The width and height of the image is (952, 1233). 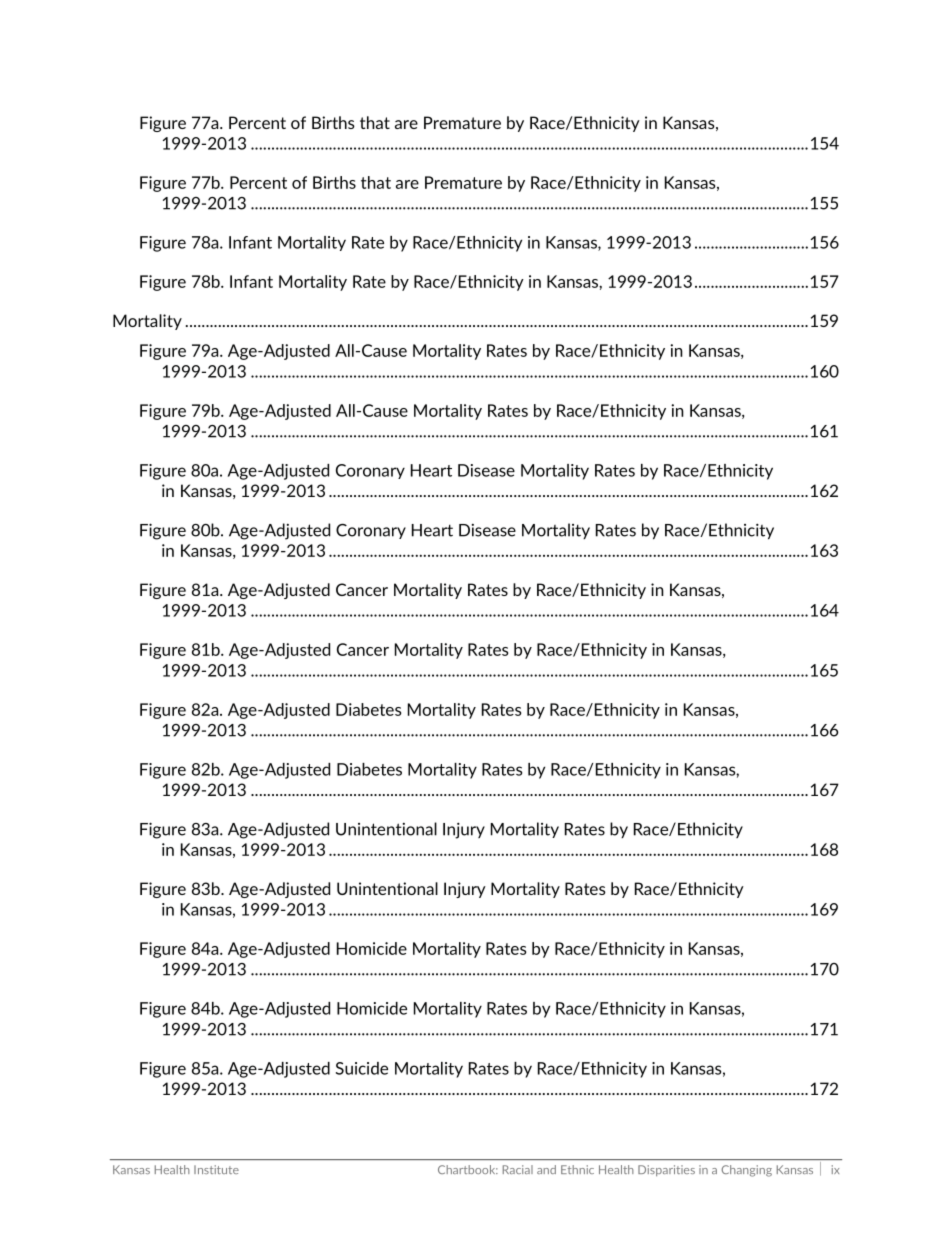 I want to click on Racial, so click(x=518, y=1169).
